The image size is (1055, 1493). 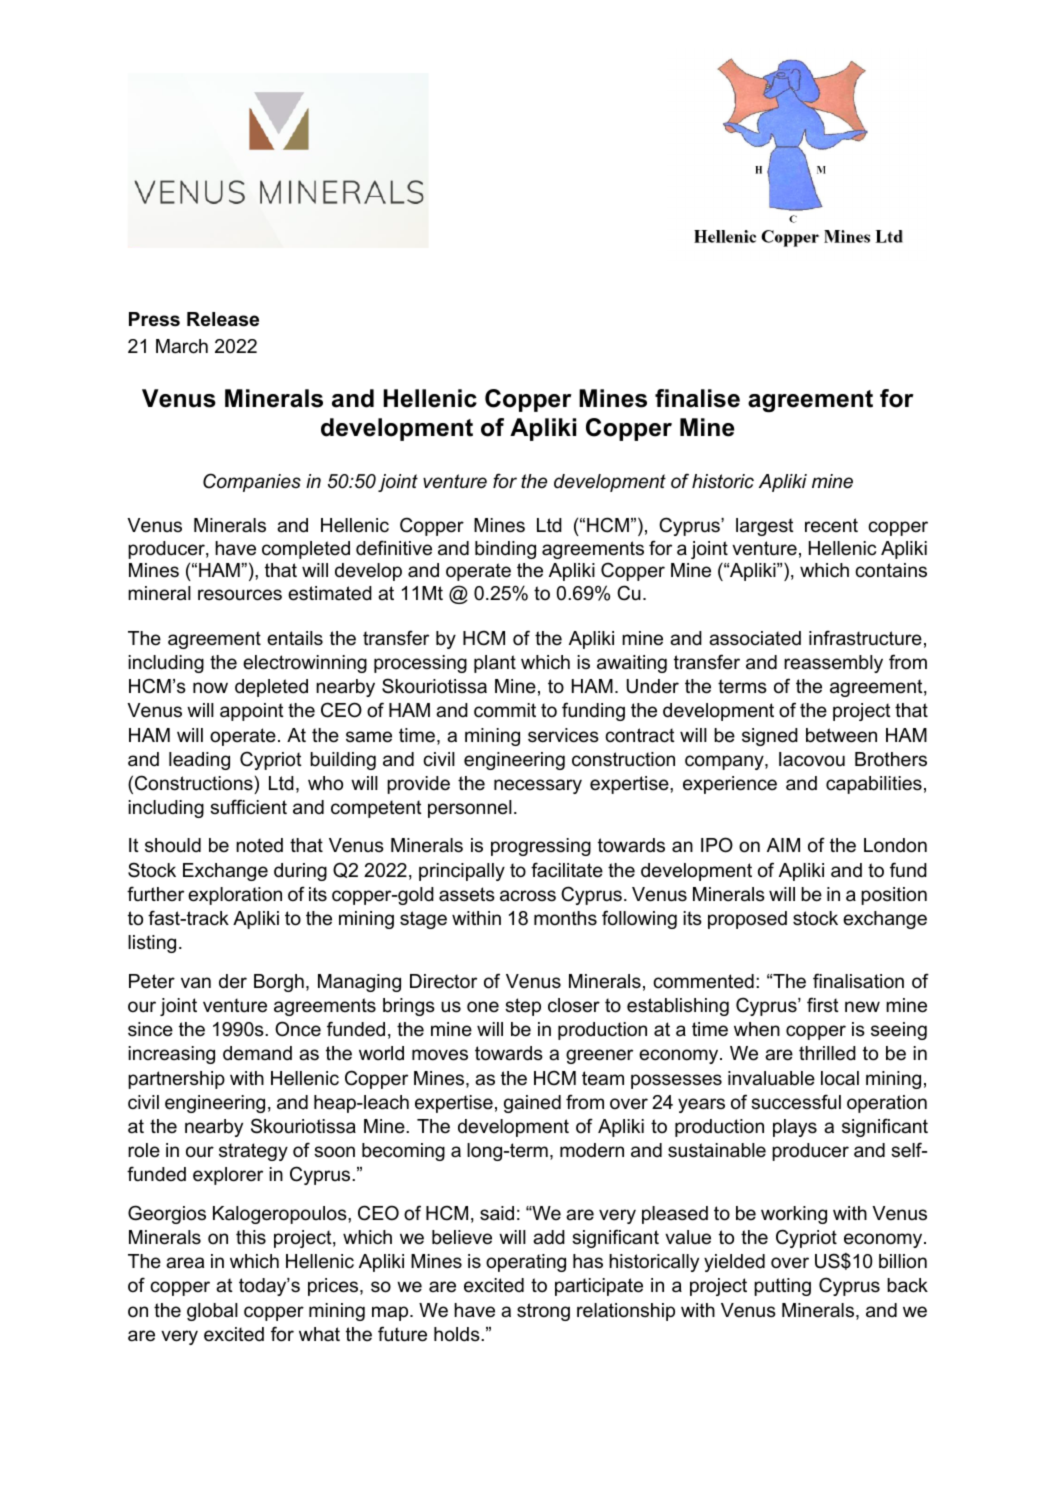 I want to click on Release, so click(x=223, y=319).
